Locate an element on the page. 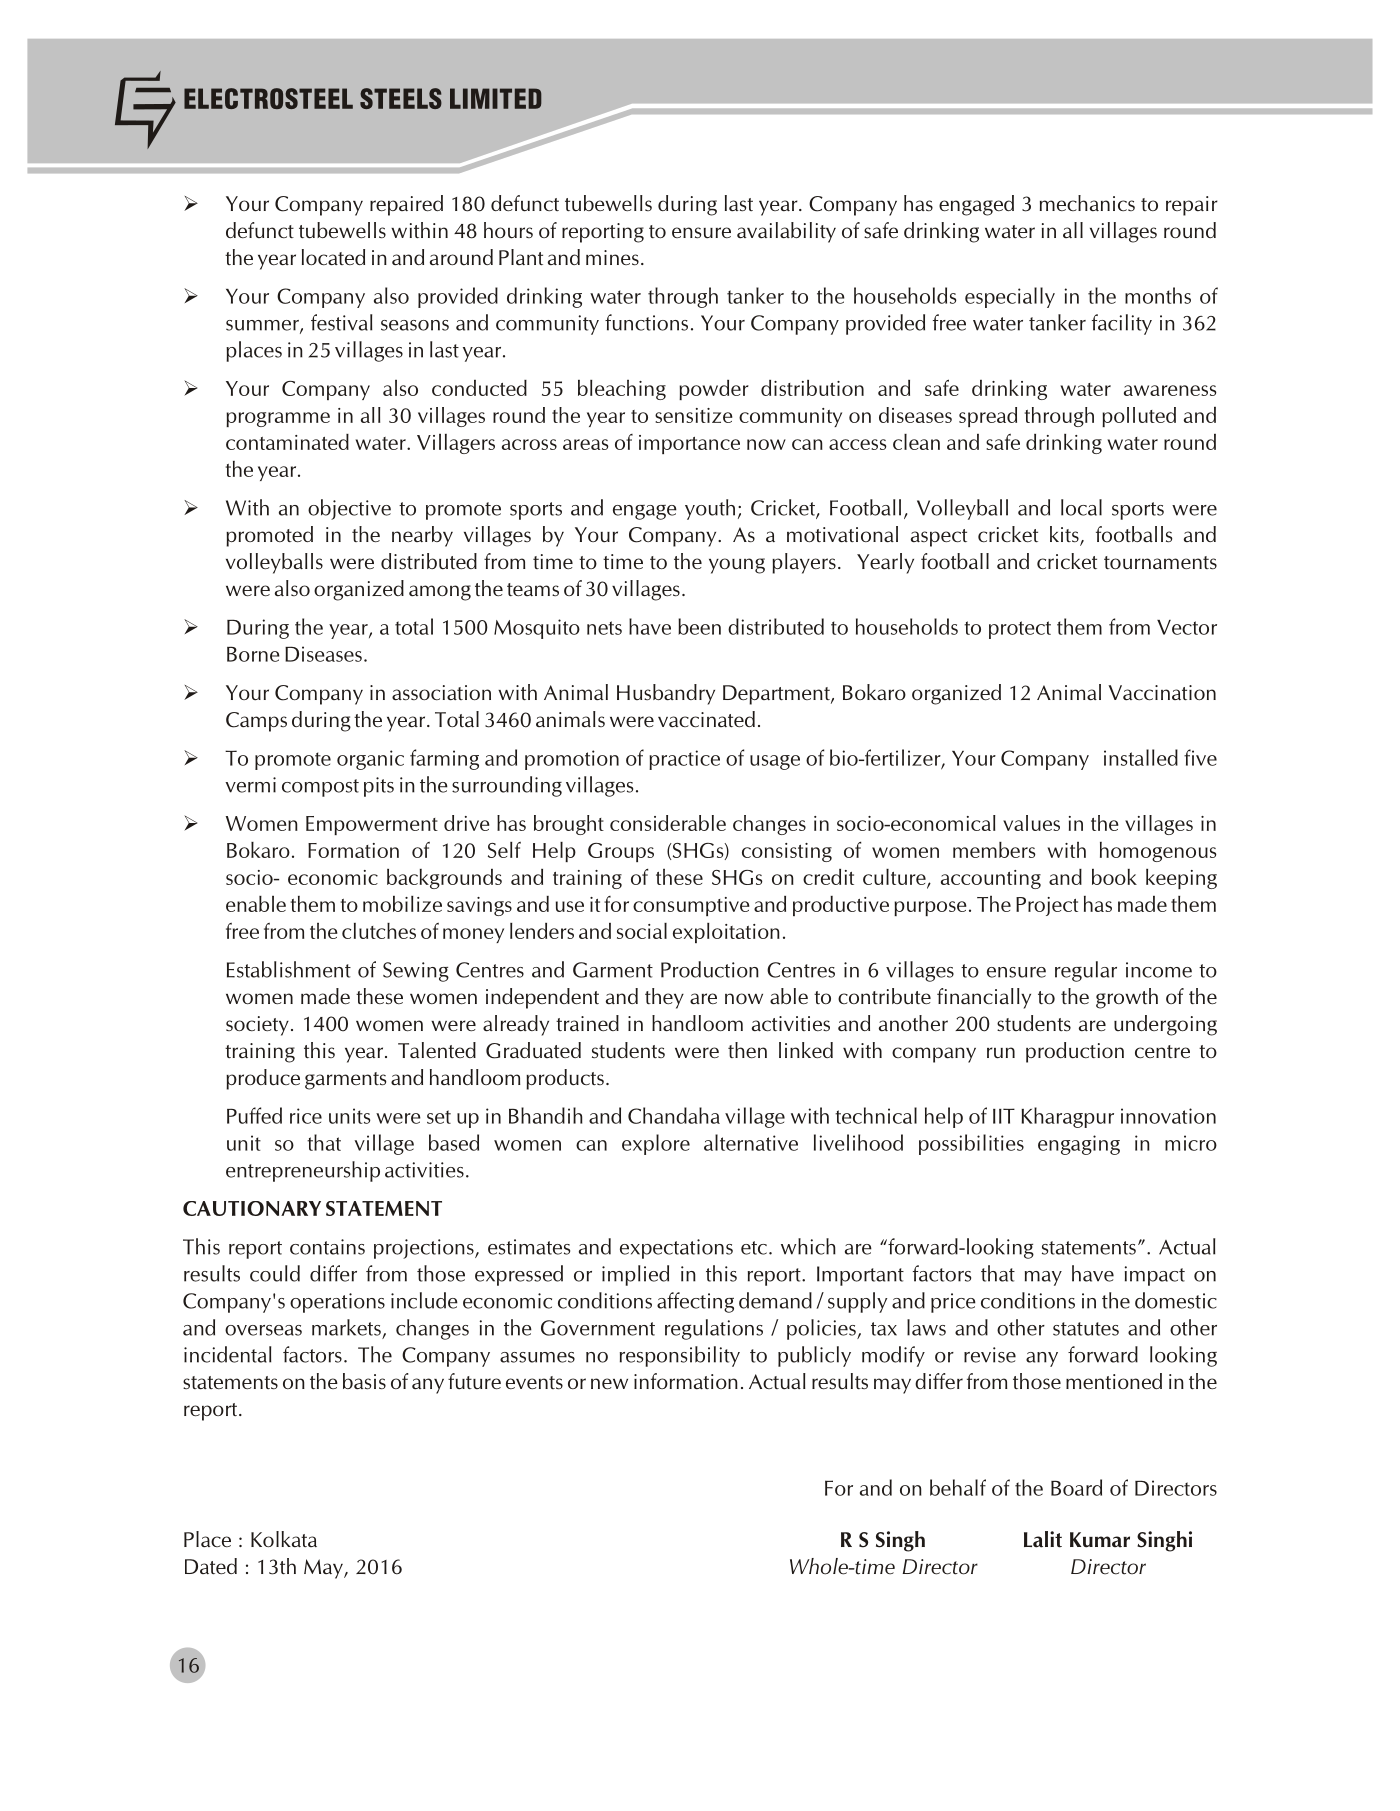  values is located at coordinates (1031, 823).
